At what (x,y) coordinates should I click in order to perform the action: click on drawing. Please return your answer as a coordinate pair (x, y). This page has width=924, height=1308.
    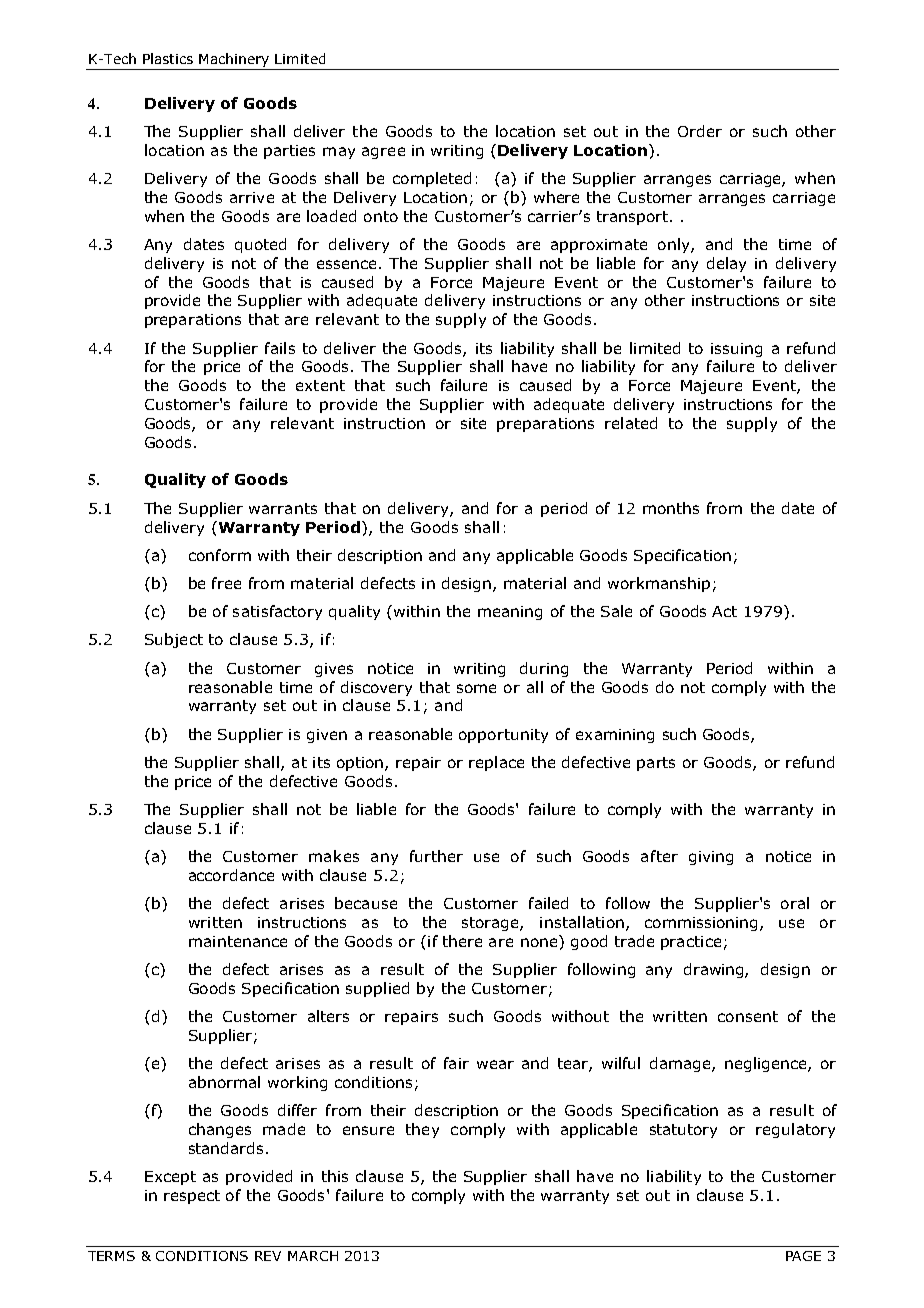
    Looking at the image, I should click on (715, 970).
